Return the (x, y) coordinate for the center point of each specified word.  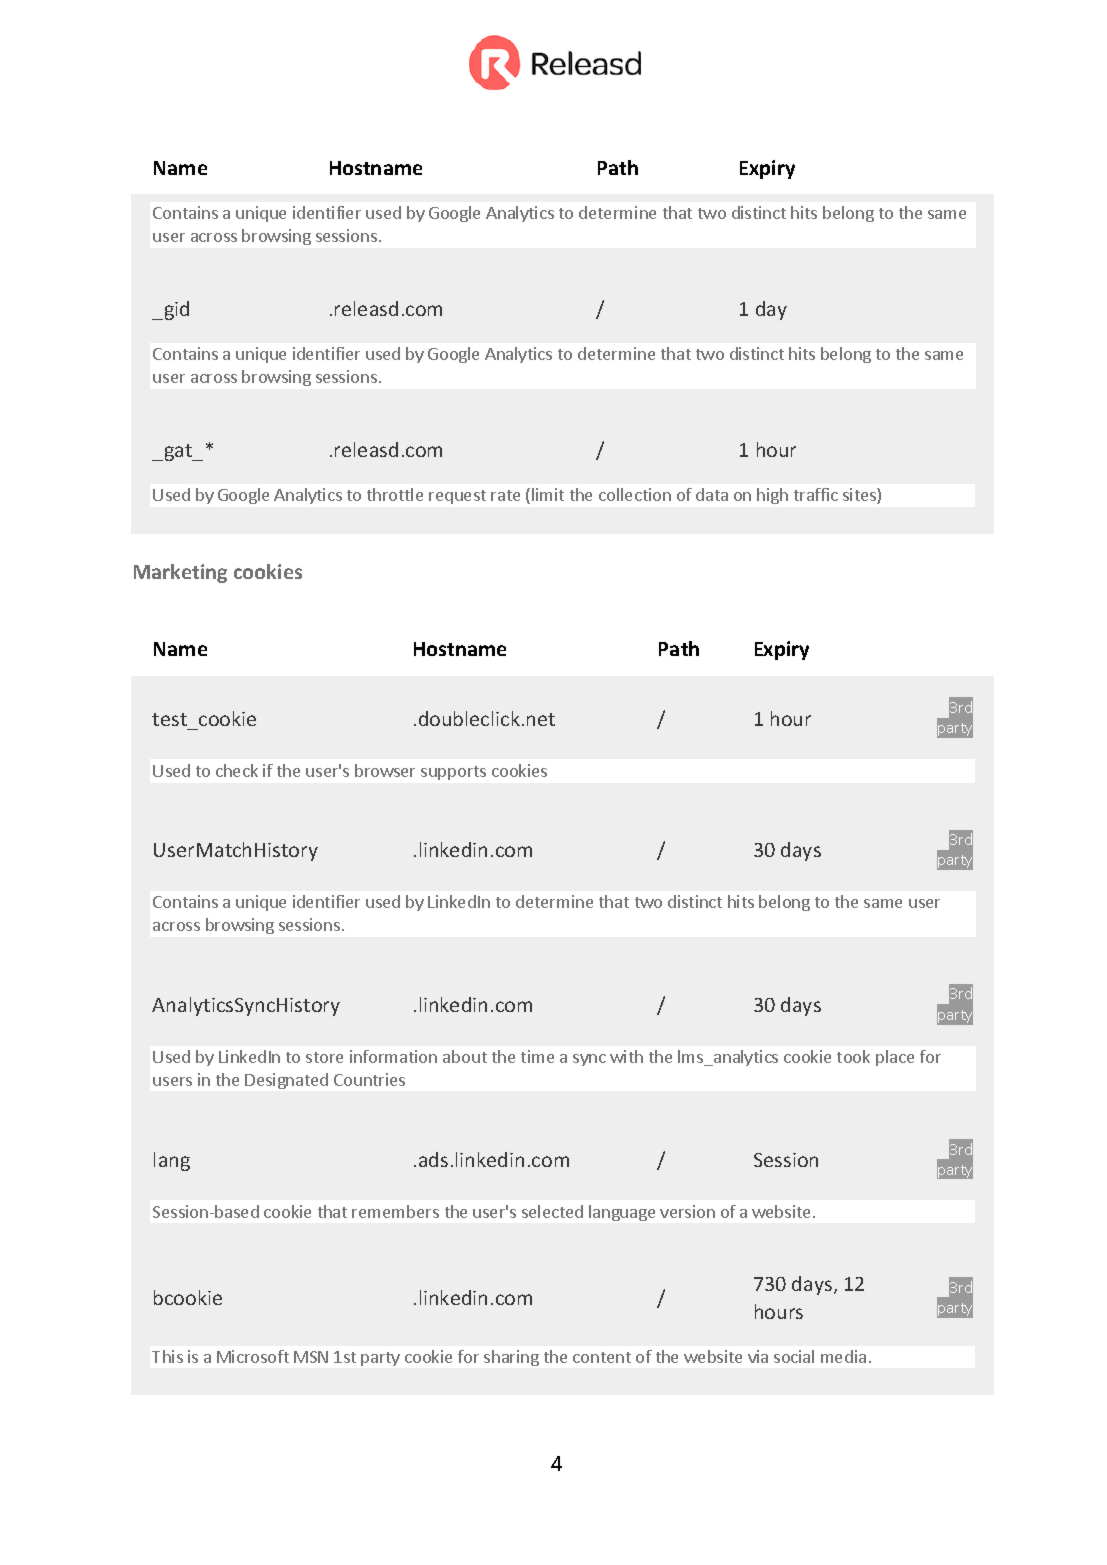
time (537, 1056)
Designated (286, 1081)
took (853, 1056)
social (794, 1356)
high (772, 496)
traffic (816, 494)
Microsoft (253, 1356)
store (324, 1057)
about (465, 1056)
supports (453, 773)
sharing (511, 1358)
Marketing (180, 573)
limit (548, 494)
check (237, 770)
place (895, 1058)
